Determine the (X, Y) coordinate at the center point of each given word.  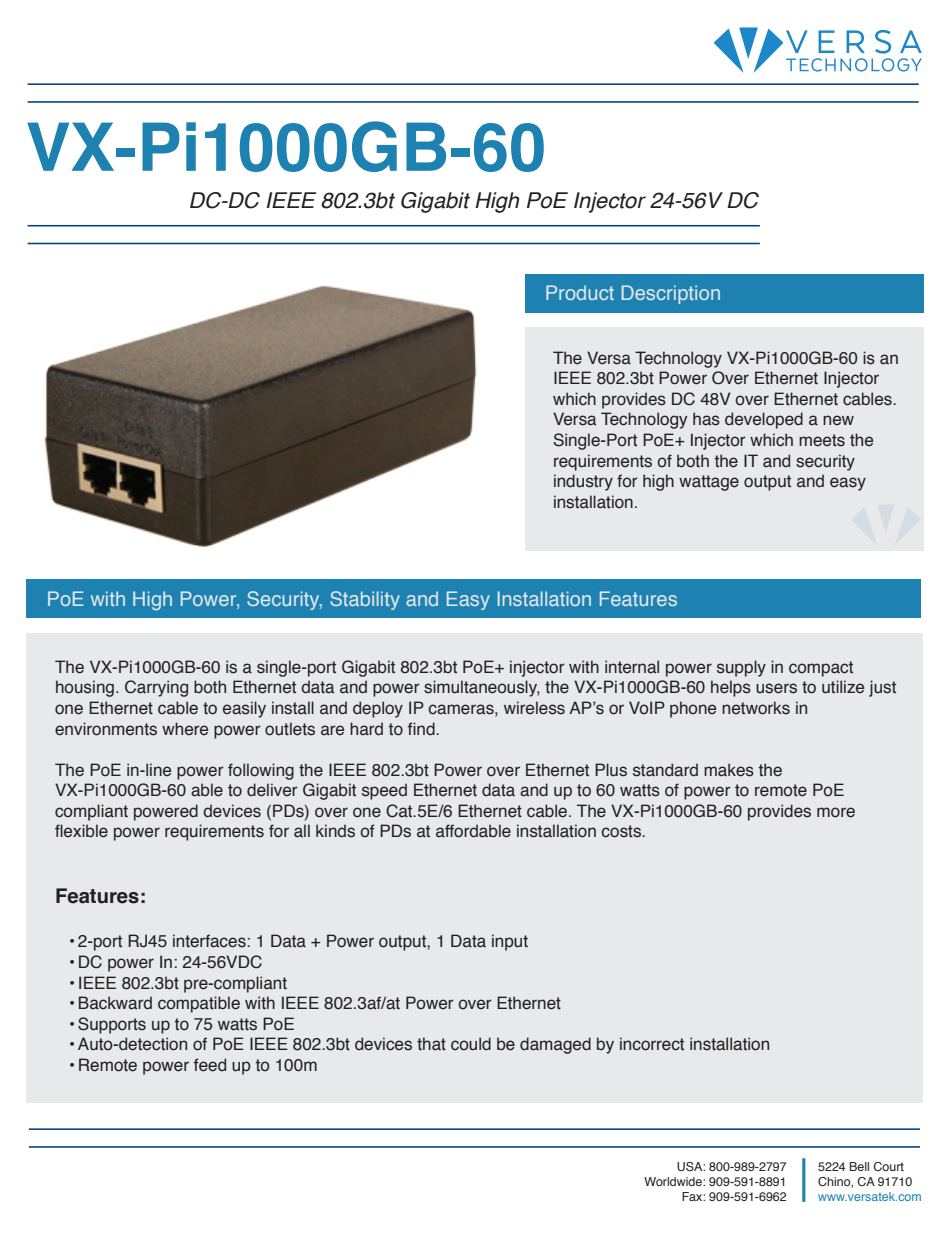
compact (821, 669)
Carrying (156, 688)
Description (670, 294)
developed (764, 420)
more (836, 812)
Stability (365, 600)
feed (210, 1065)
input (510, 942)
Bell (859, 1166)
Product (580, 292)
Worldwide (674, 1181)
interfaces (209, 941)
